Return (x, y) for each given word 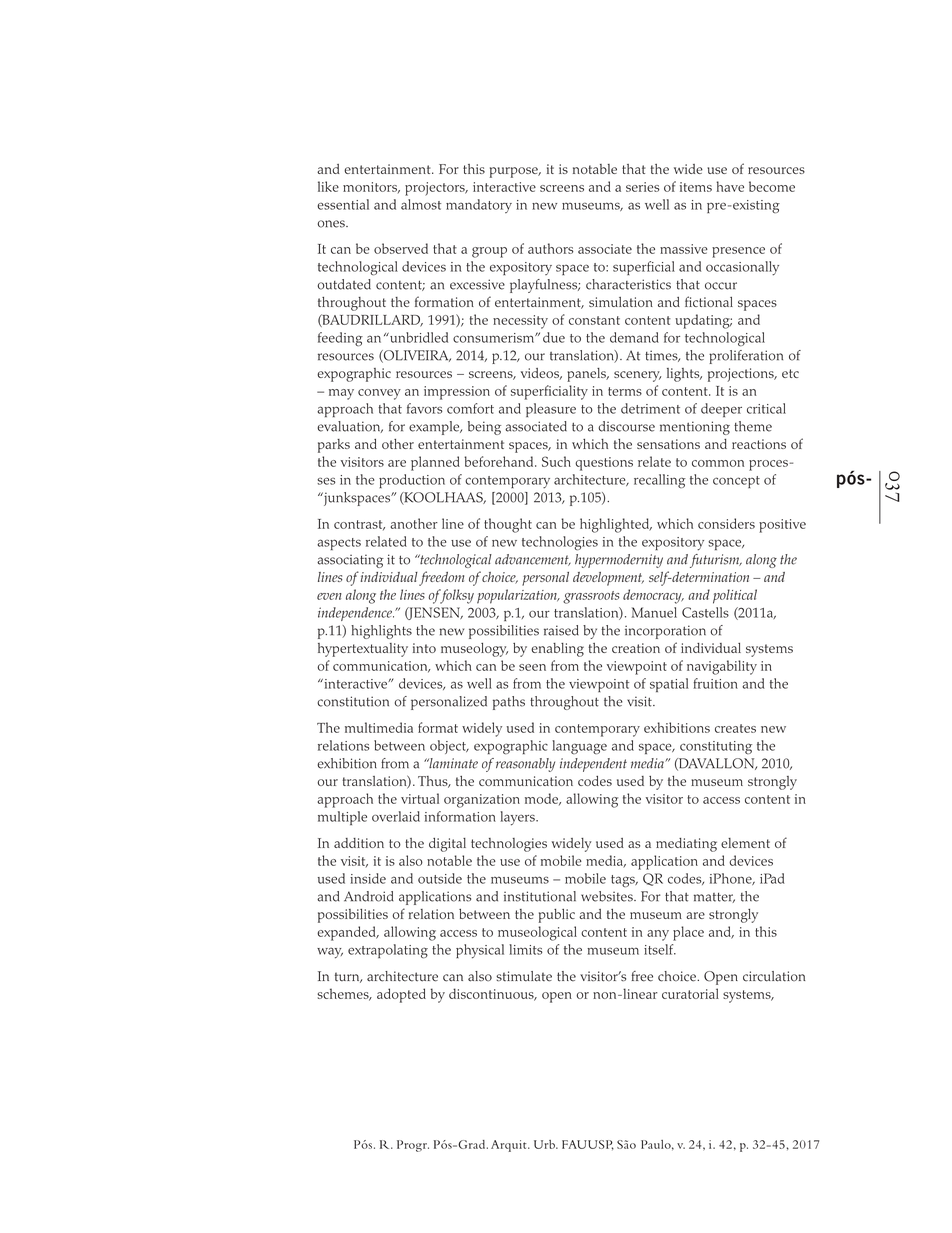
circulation (774, 976)
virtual (420, 798)
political (735, 596)
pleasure (551, 410)
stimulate (524, 976)
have (730, 186)
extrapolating (388, 951)
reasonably (525, 765)
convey (379, 394)
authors (551, 248)
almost (421, 204)
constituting (716, 748)
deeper (721, 410)
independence (356, 614)
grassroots (591, 597)
